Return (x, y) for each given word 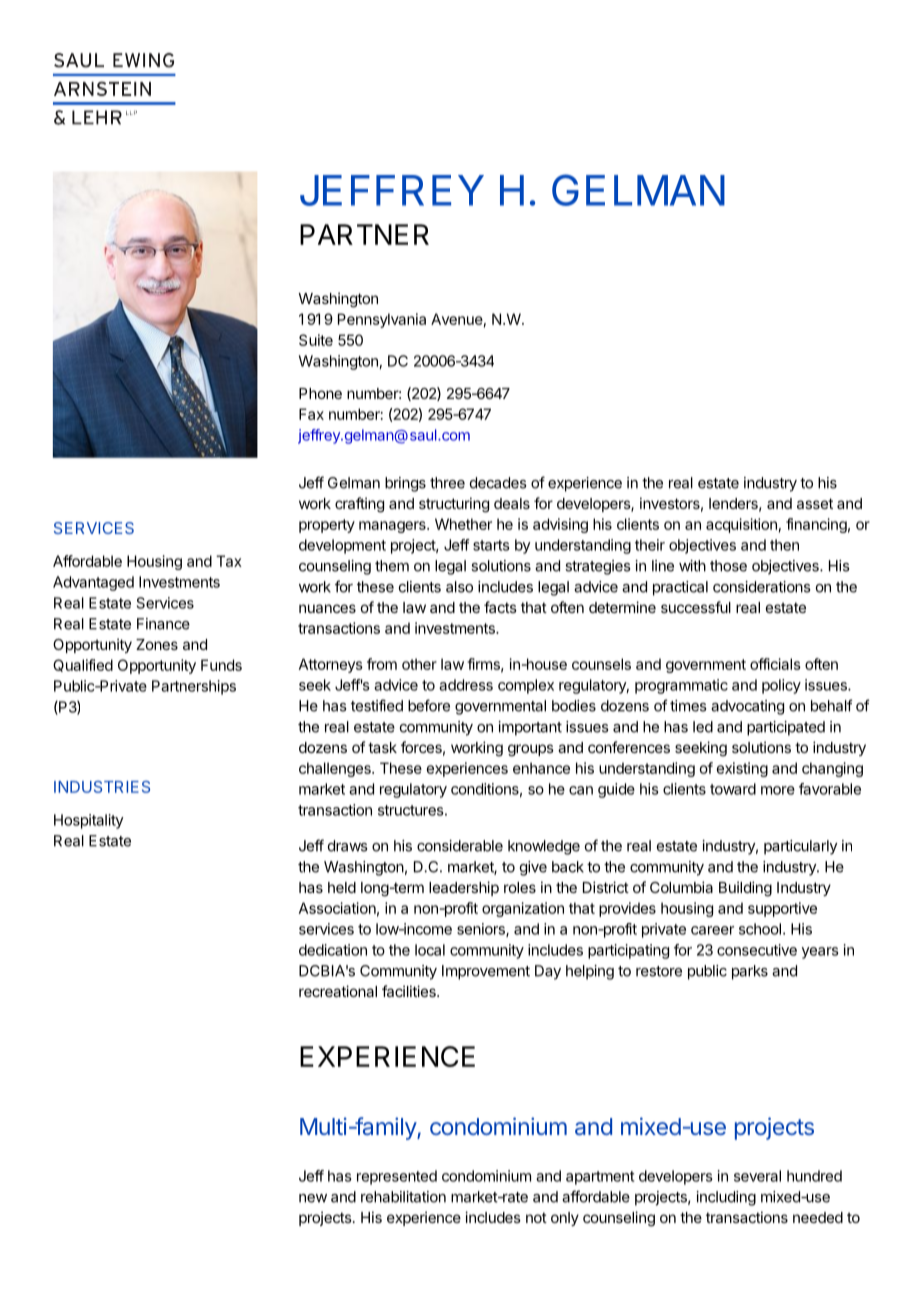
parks (750, 972)
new (313, 1198)
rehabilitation (403, 1197)
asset (815, 503)
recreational (338, 991)
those (728, 566)
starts (491, 545)
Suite (316, 340)
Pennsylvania (382, 320)
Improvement (486, 972)
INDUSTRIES (102, 787)
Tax (229, 561)
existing (742, 769)
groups (531, 750)
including (726, 1198)
